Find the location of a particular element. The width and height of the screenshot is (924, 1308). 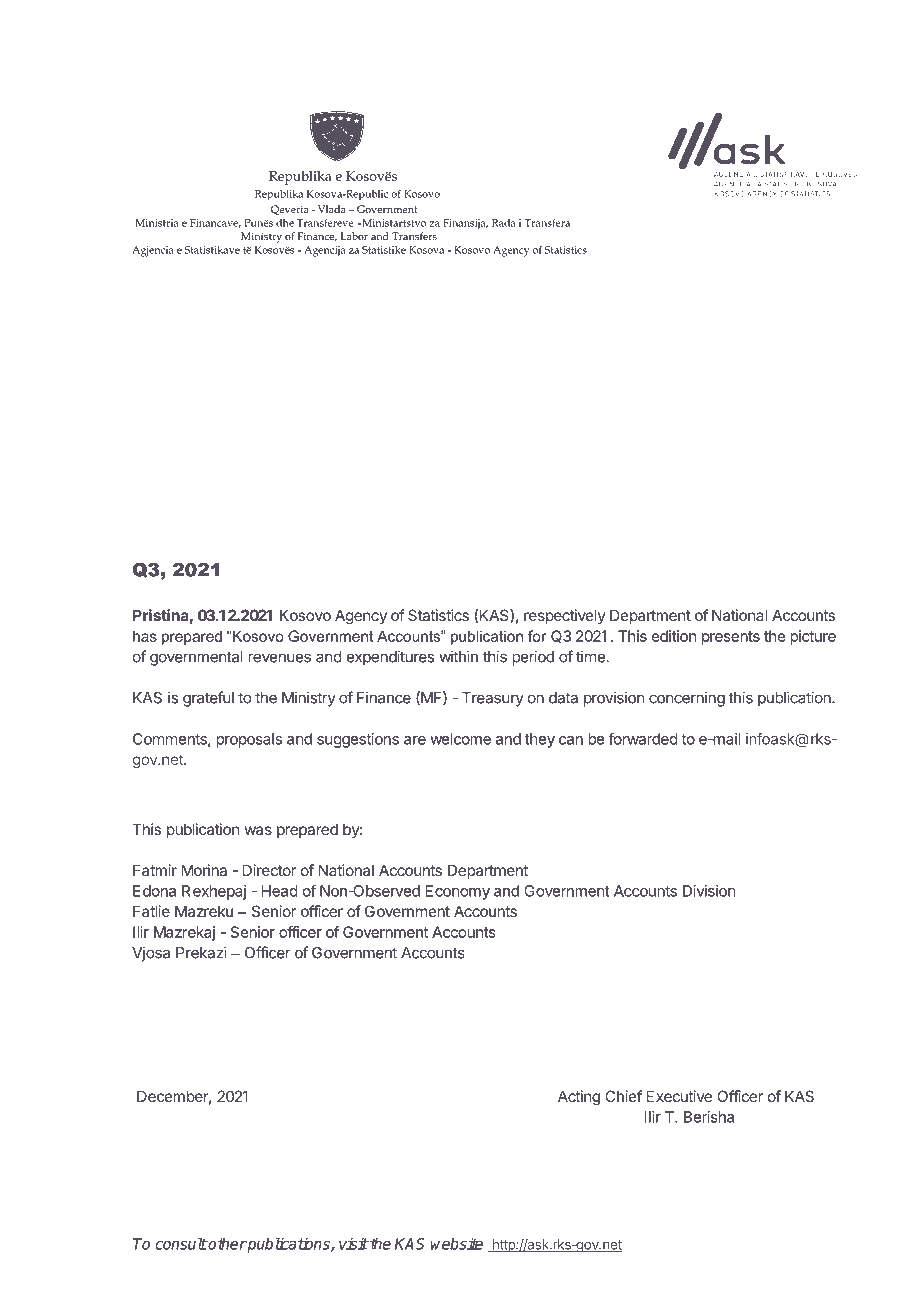

Rada is located at coordinates (504, 223).
